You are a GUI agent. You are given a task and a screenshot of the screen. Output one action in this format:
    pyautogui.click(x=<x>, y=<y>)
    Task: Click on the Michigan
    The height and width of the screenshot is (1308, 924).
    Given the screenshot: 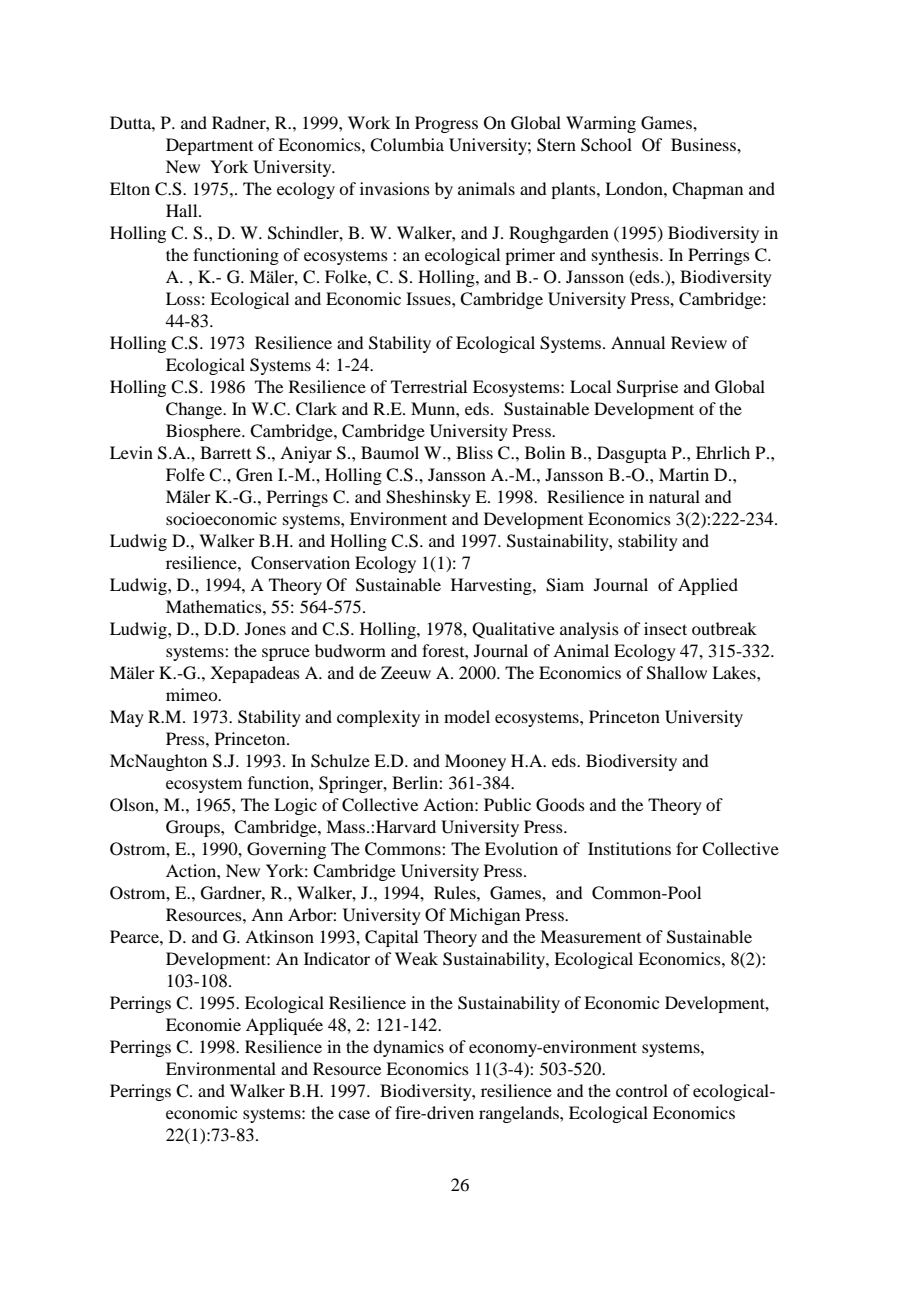 What is the action you would take?
    pyautogui.click(x=484, y=916)
